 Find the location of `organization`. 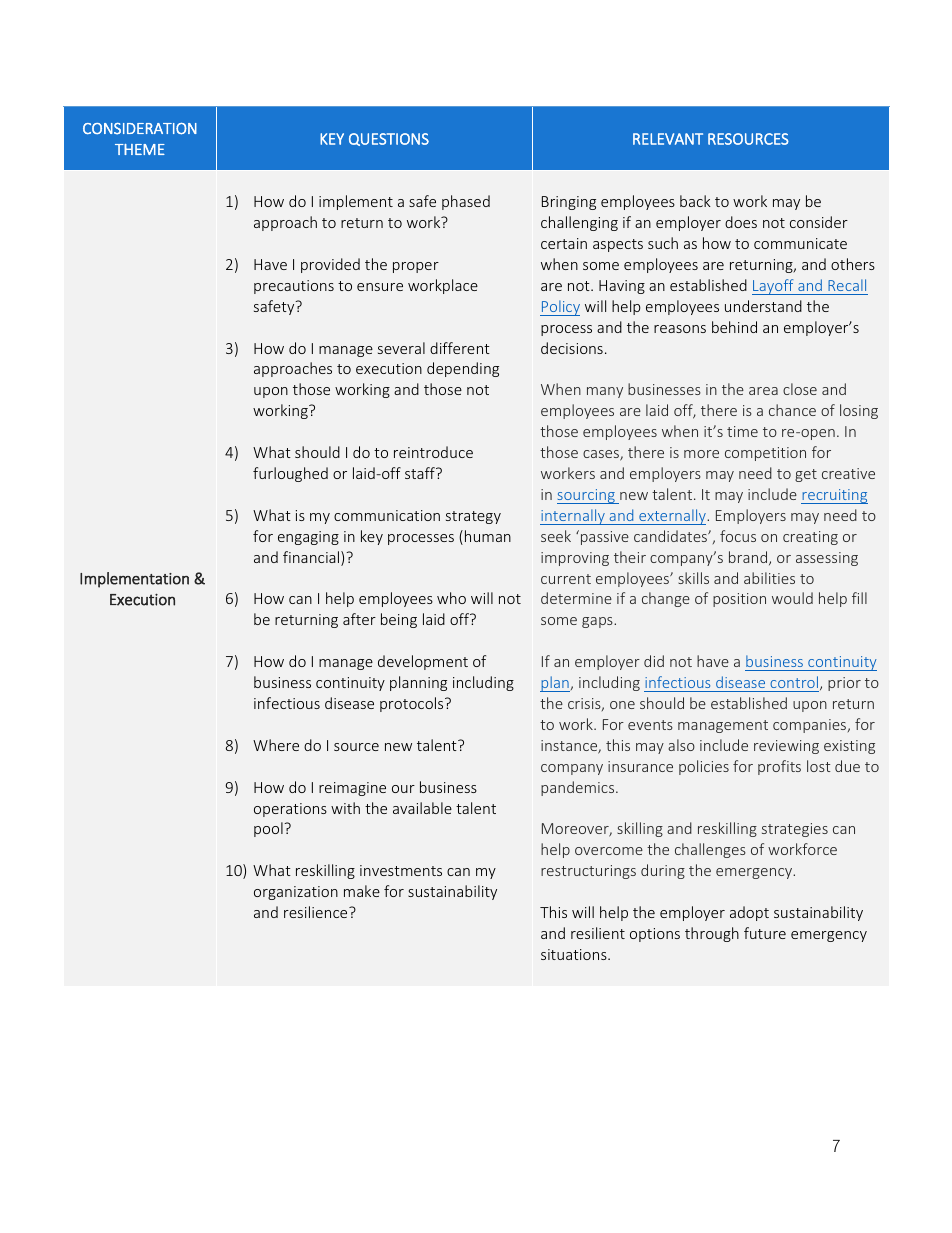

organization is located at coordinates (296, 893).
